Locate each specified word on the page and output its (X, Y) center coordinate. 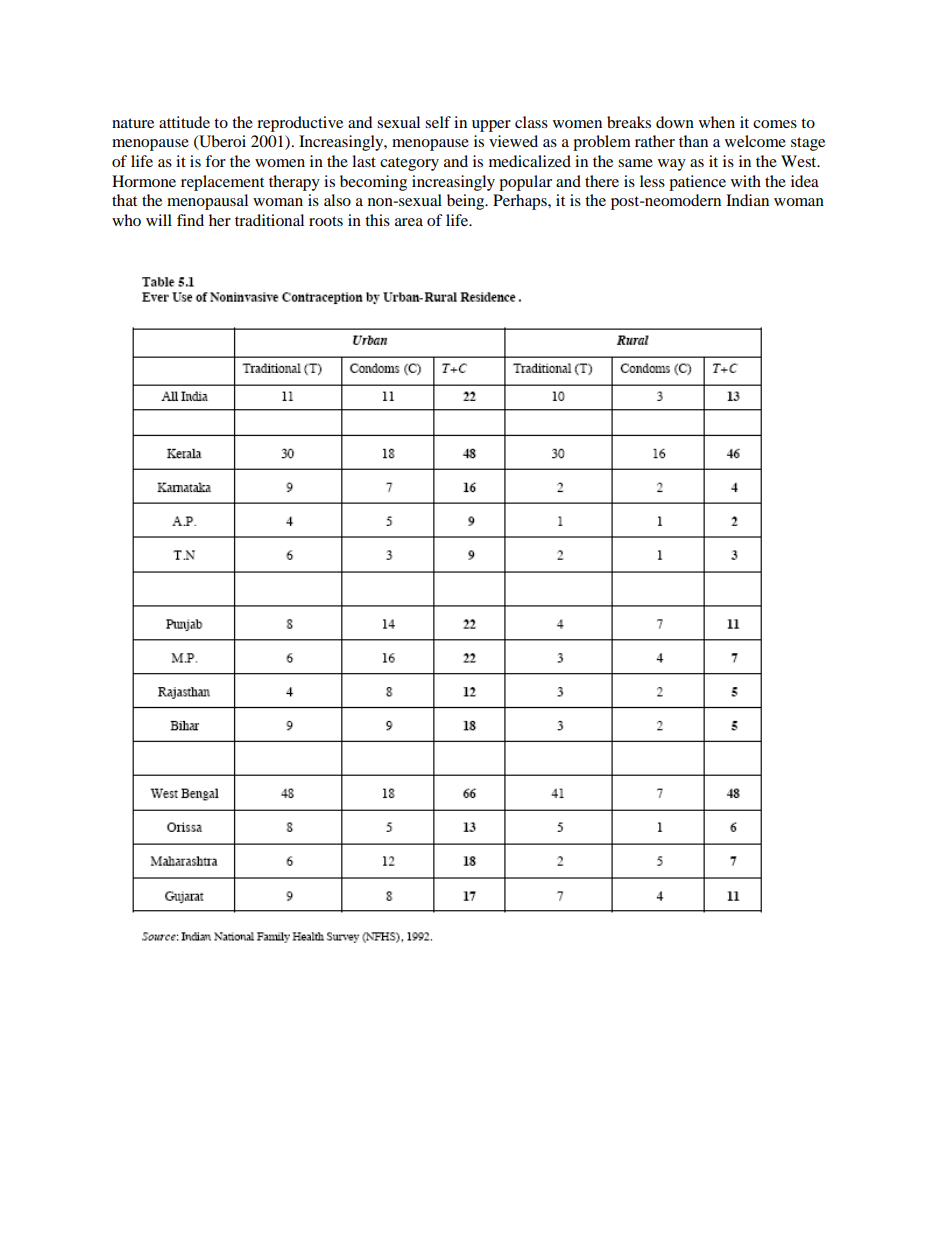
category (409, 164)
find (190, 220)
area (409, 222)
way (672, 165)
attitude (184, 122)
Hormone (144, 181)
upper (491, 126)
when (717, 122)
